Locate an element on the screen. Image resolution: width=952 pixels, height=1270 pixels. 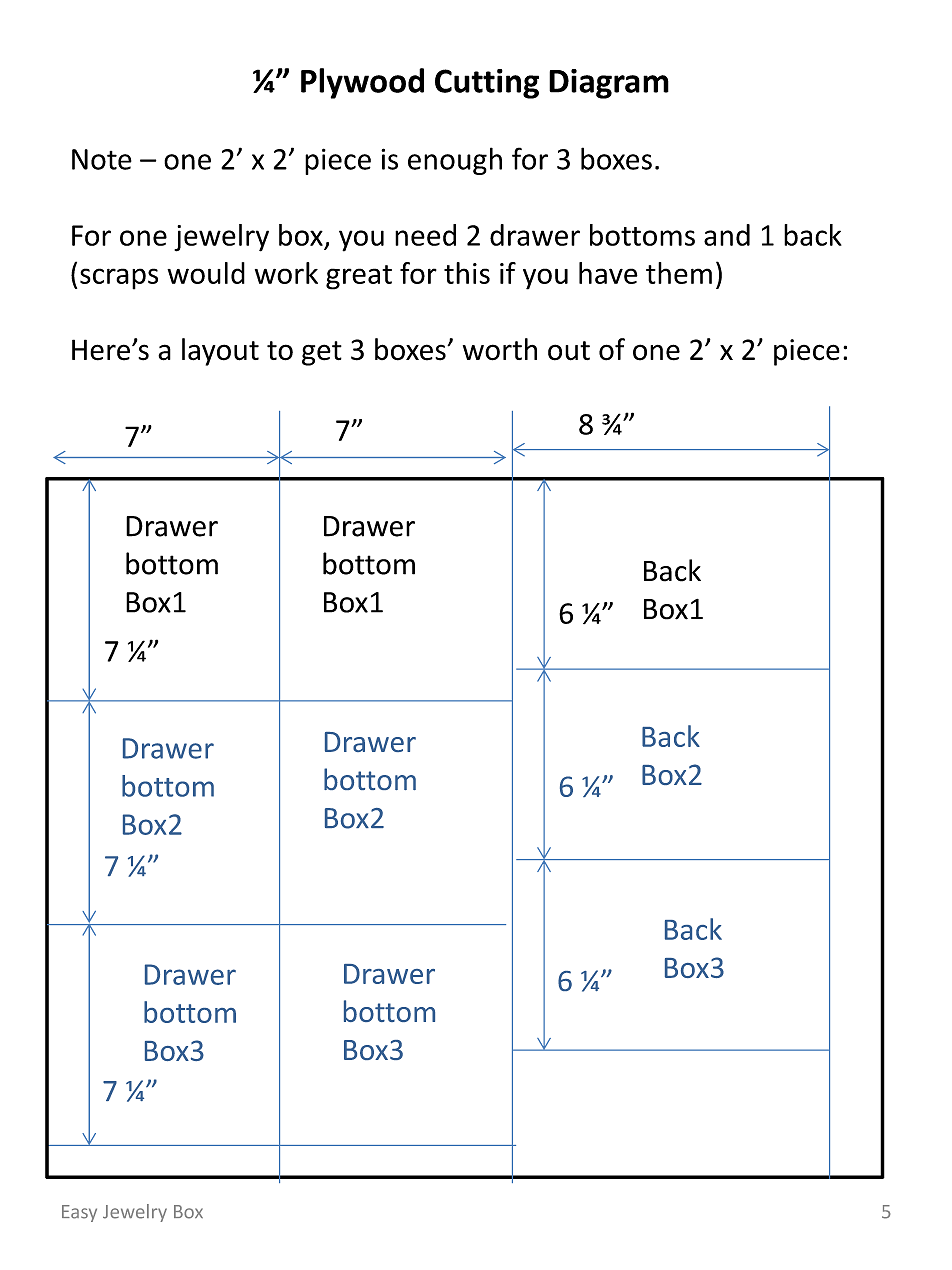
worth is located at coordinates (500, 349).
